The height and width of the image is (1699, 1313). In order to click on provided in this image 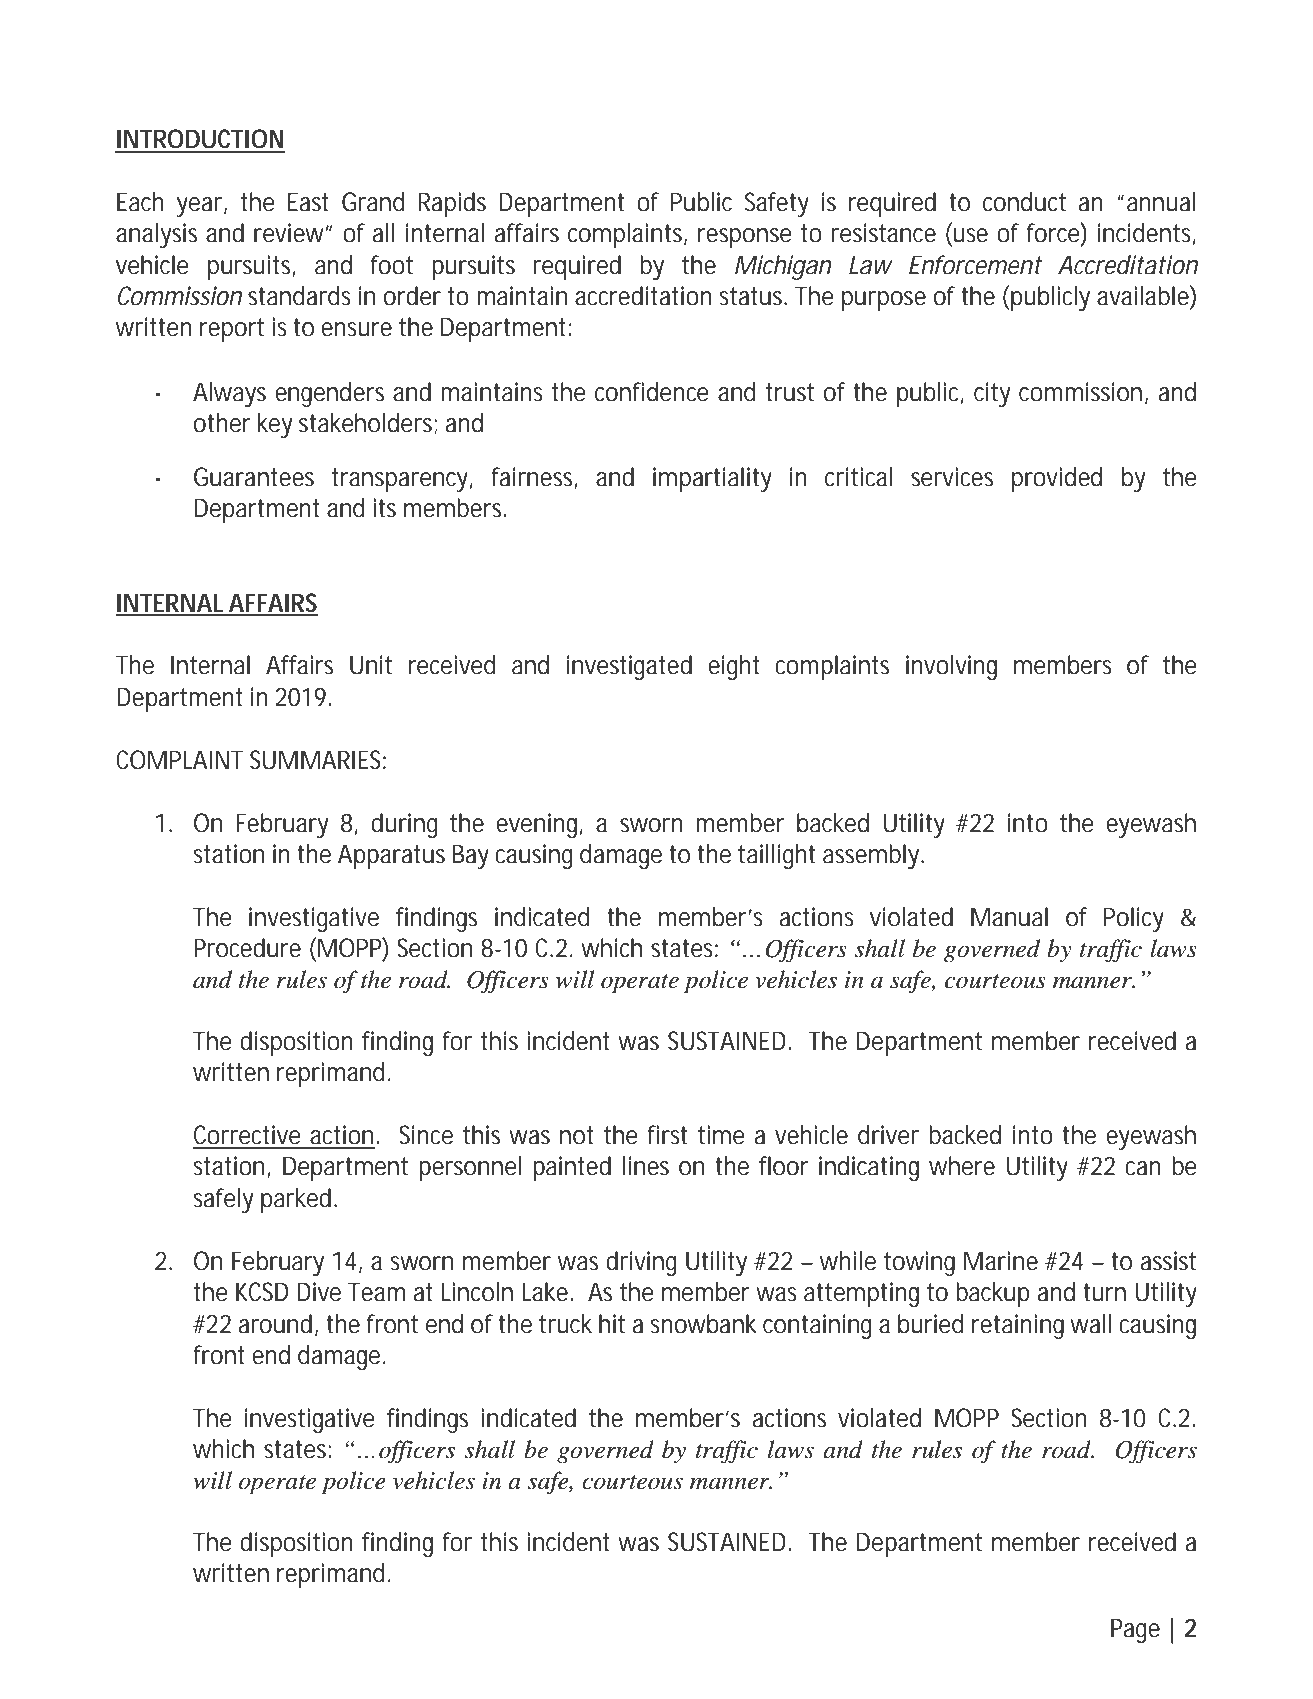, I will do `click(1057, 479)`.
